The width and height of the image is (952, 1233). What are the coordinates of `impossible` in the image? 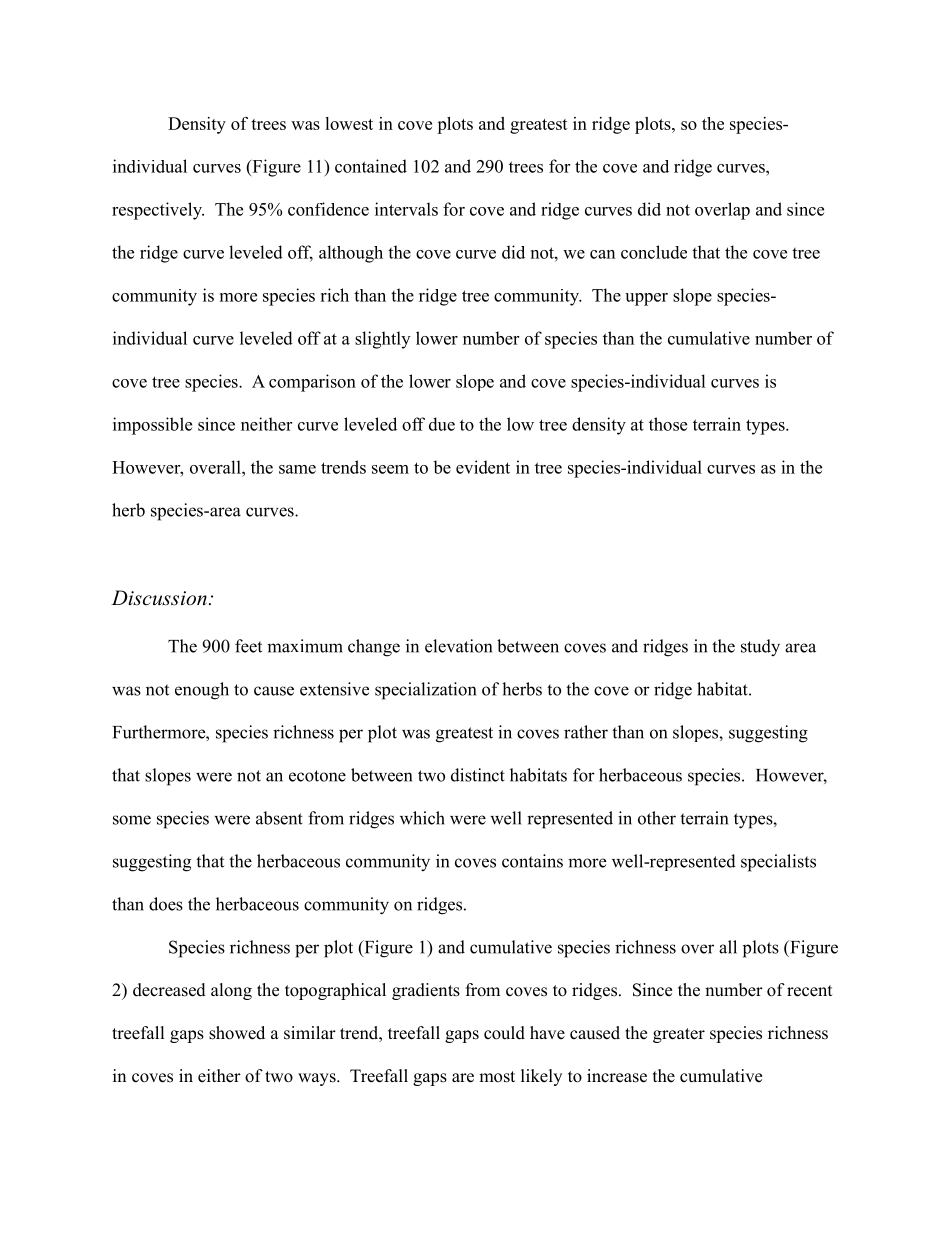 It's located at (152, 426).
